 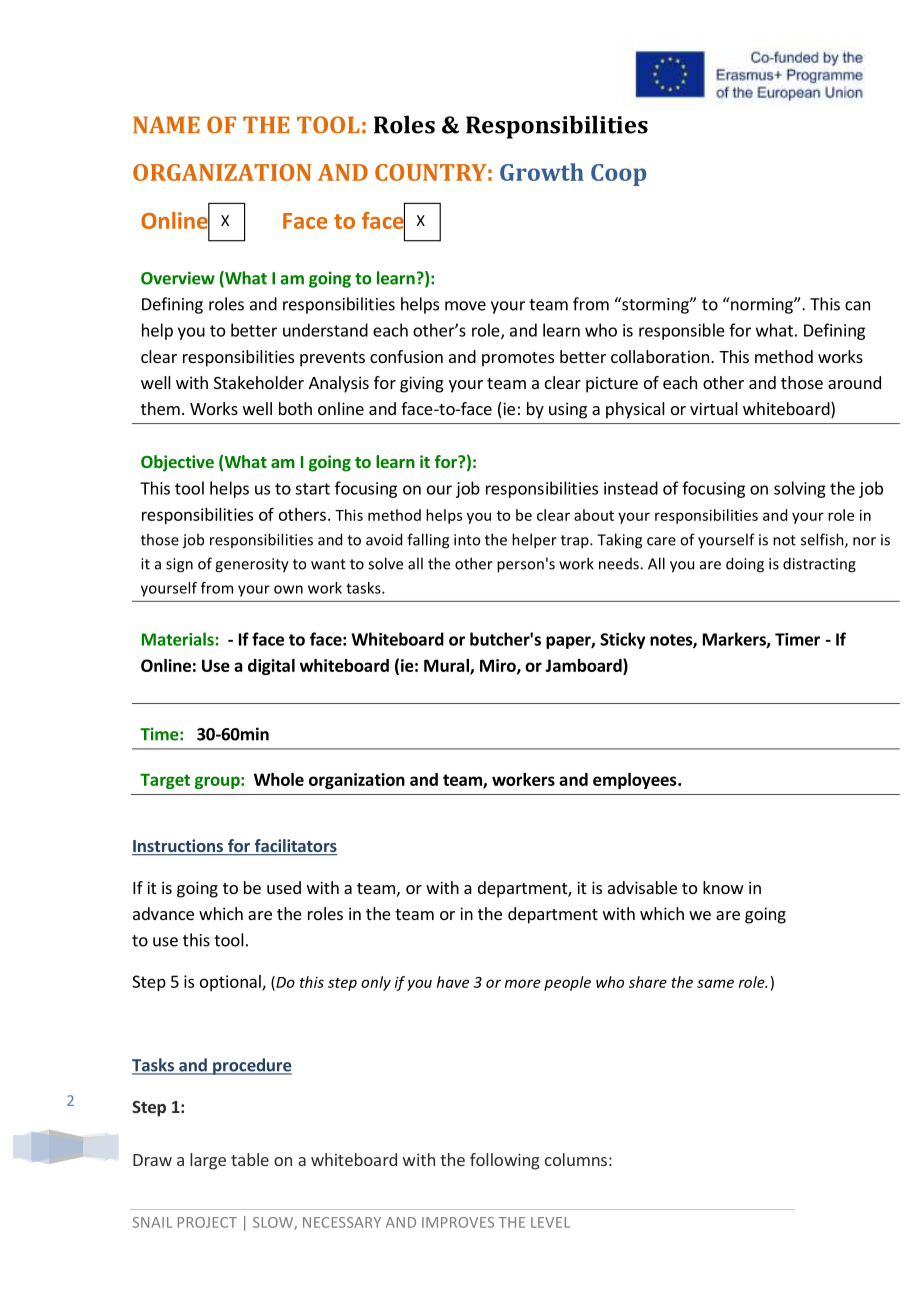 What do you see at coordinates (618, 175) in the document?
I see `Coop` at bounding box center [618, 175].
